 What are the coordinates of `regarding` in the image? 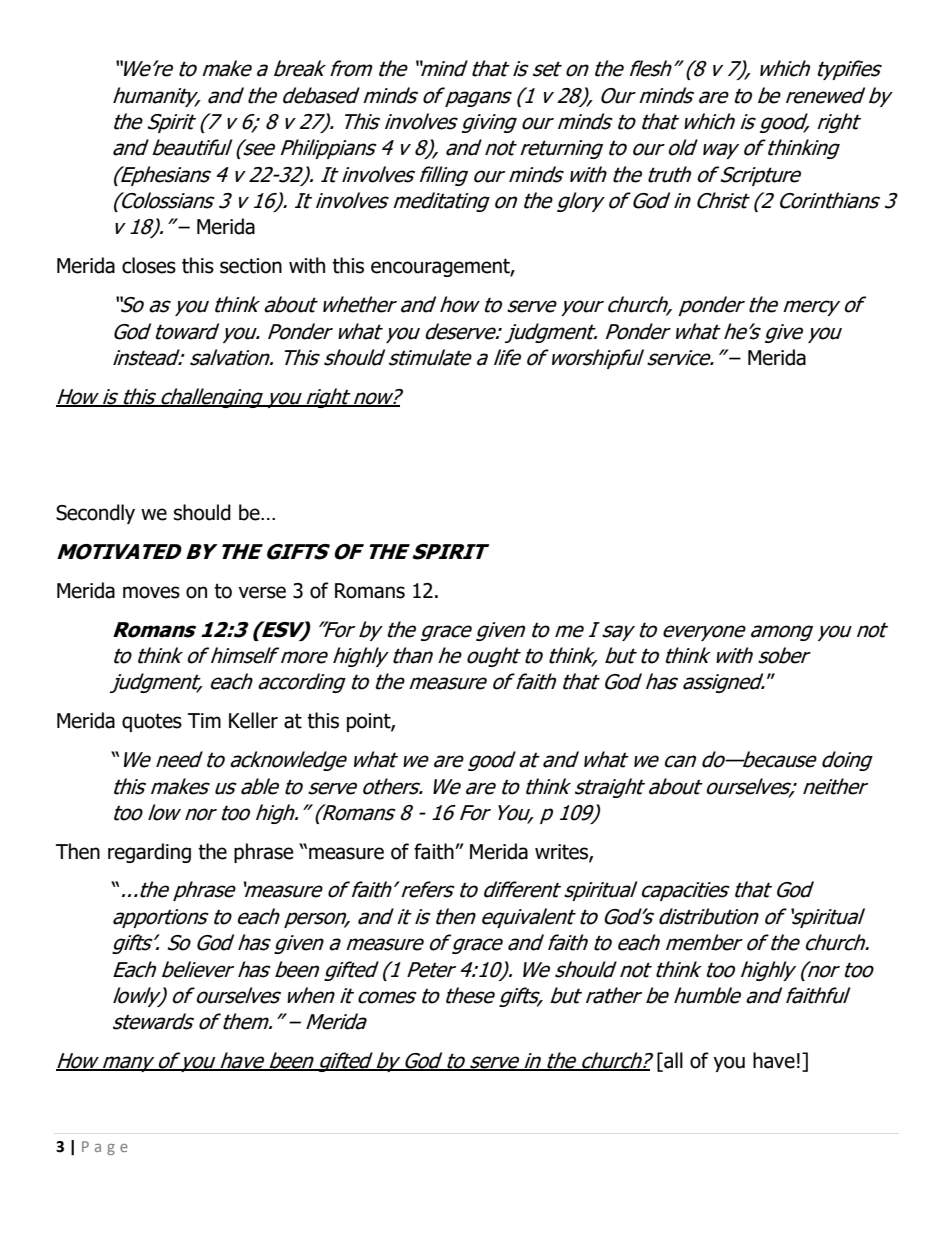 It's located at (149, 853).
